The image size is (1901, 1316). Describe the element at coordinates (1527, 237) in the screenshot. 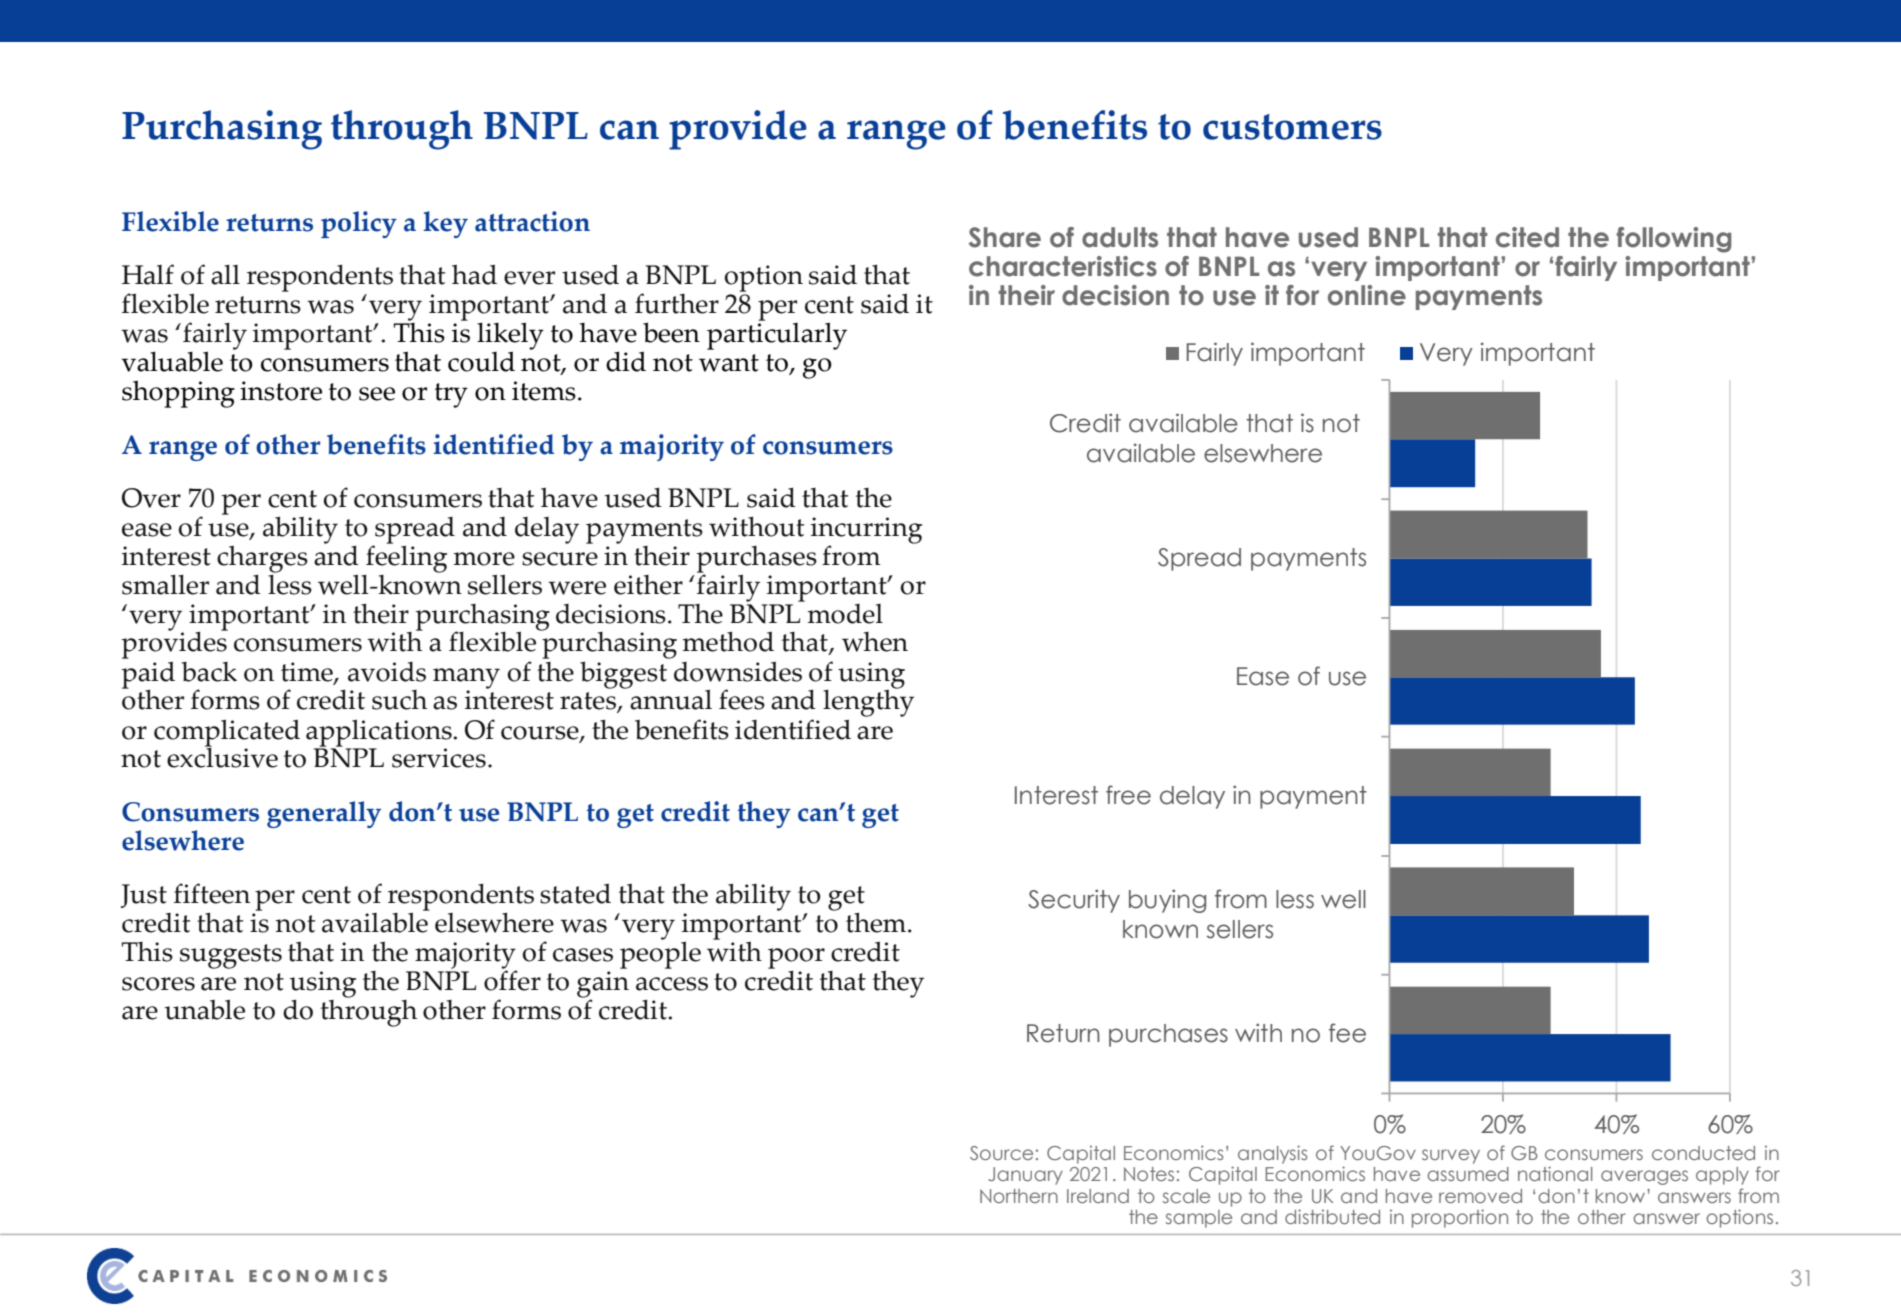

I see `cited` at that location.
